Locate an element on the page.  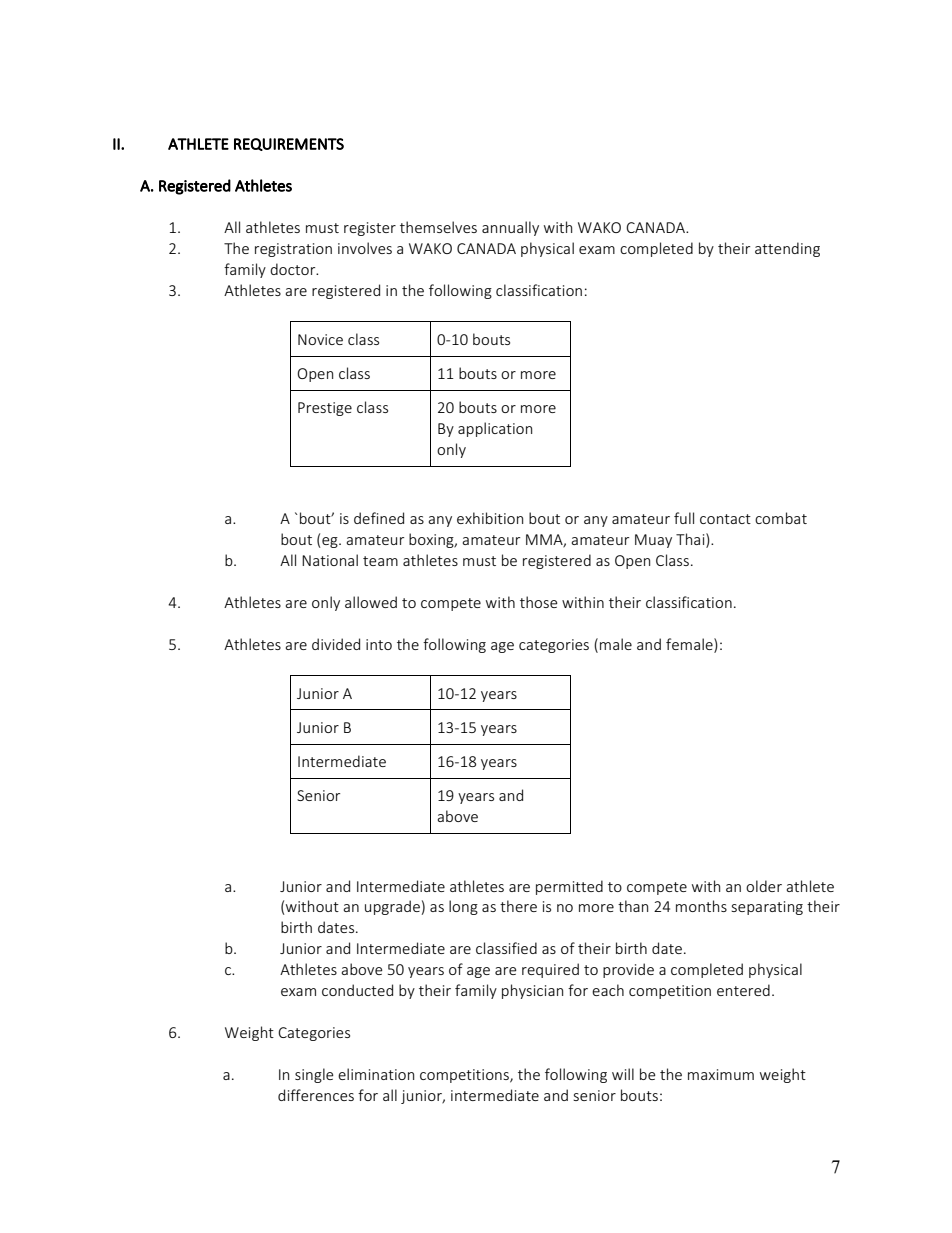
annually is located at coordinates (510, 228).
